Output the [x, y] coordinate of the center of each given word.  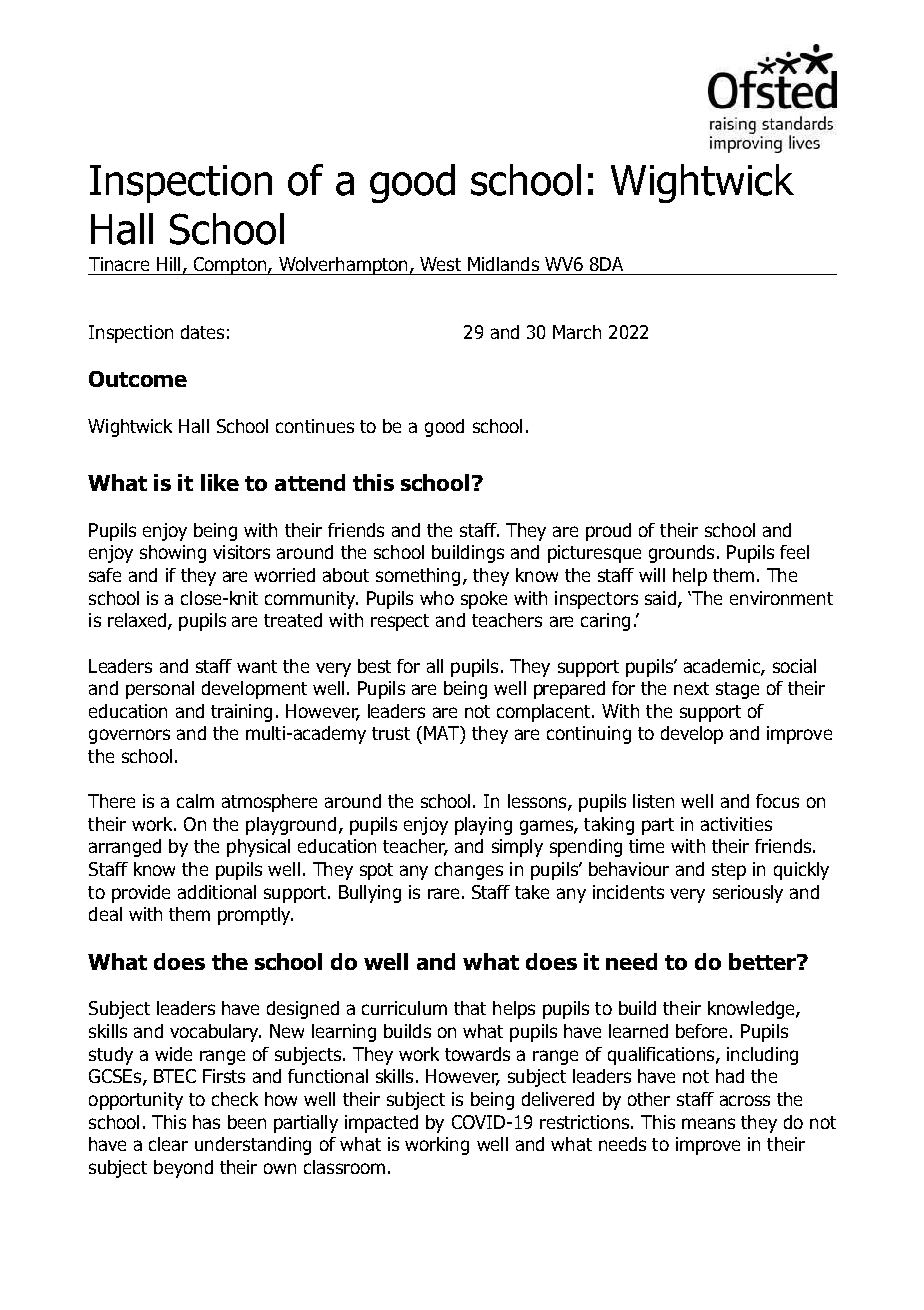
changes [469, 871]
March [577, 332]
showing [173, 554]
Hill [168, 264]
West [440, 264]
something [418, 577]
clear [168, 1144]
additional [217, 892]
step [729, 871]
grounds [681, 554]
